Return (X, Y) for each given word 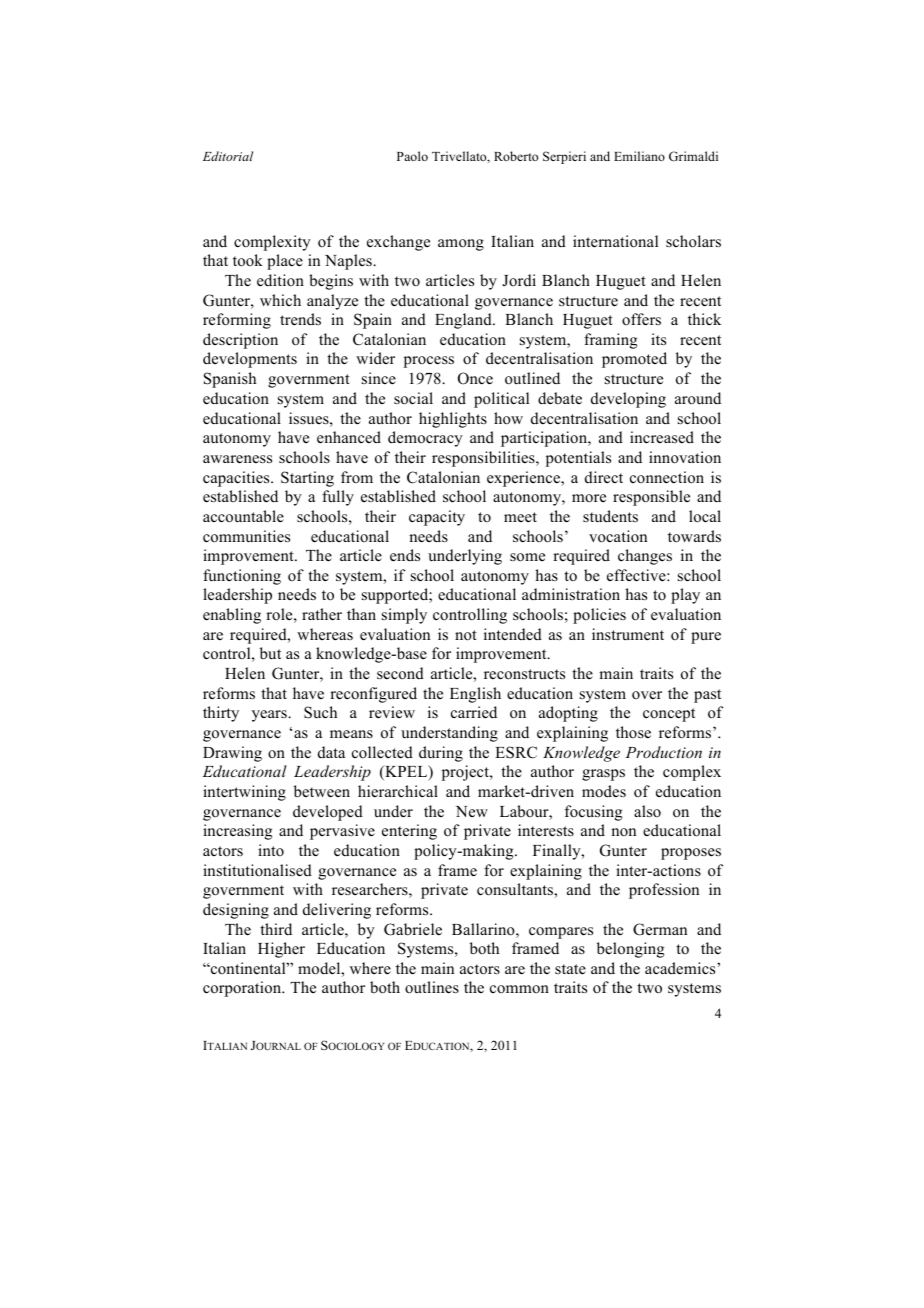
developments (250, 360)
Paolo (412, 156)
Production (663, 752)
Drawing (232, 754)
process (429, 362)
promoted (634, 360)
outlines (432, 987)
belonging (630, 950)
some (527, 557)
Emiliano (639, 156)
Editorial (228, 156)
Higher (281, 950)
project (466, 773)
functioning (242, 577)
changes (645, 557)
